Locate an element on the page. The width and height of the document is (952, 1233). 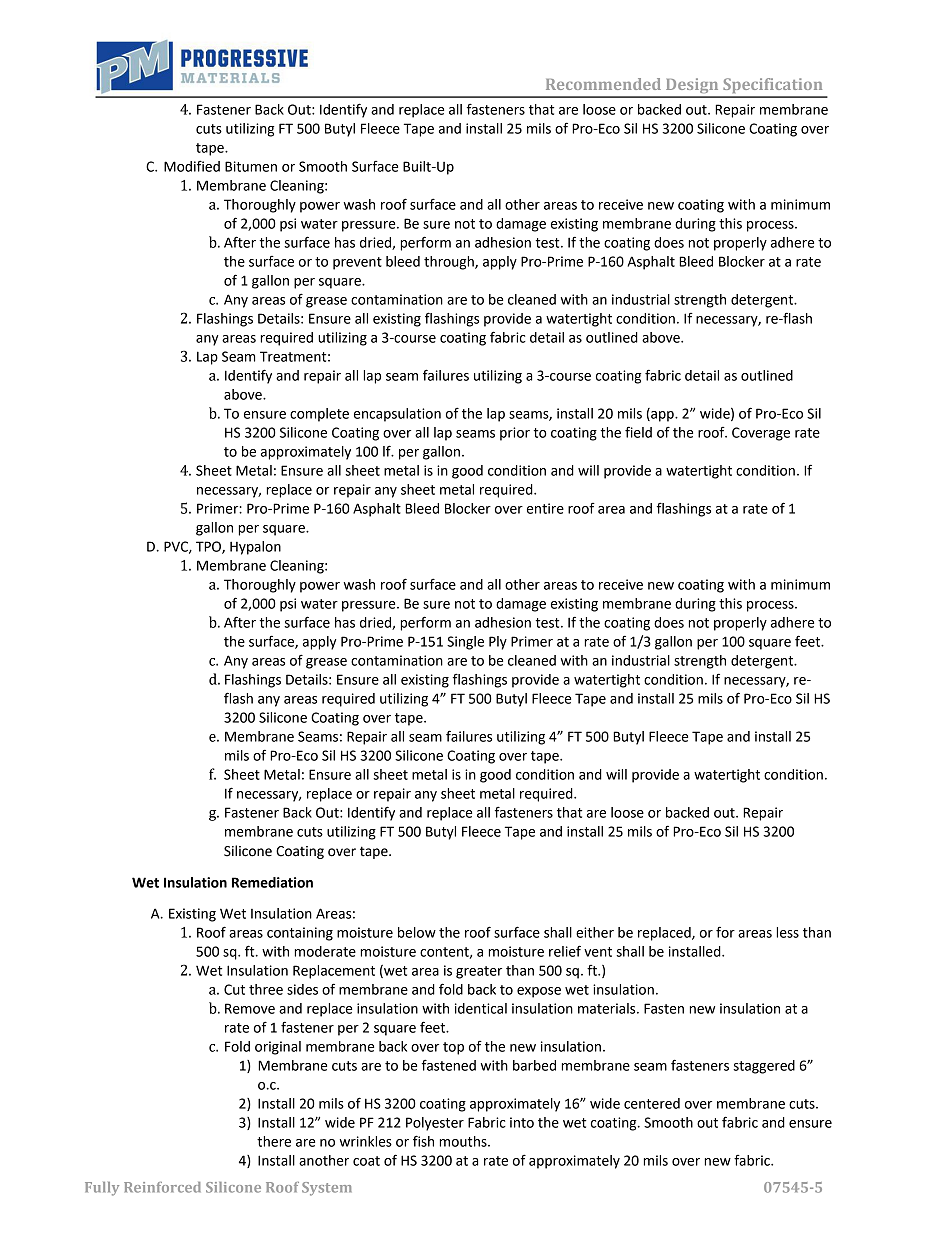
Recommended is located at coordinates (603, 84).
